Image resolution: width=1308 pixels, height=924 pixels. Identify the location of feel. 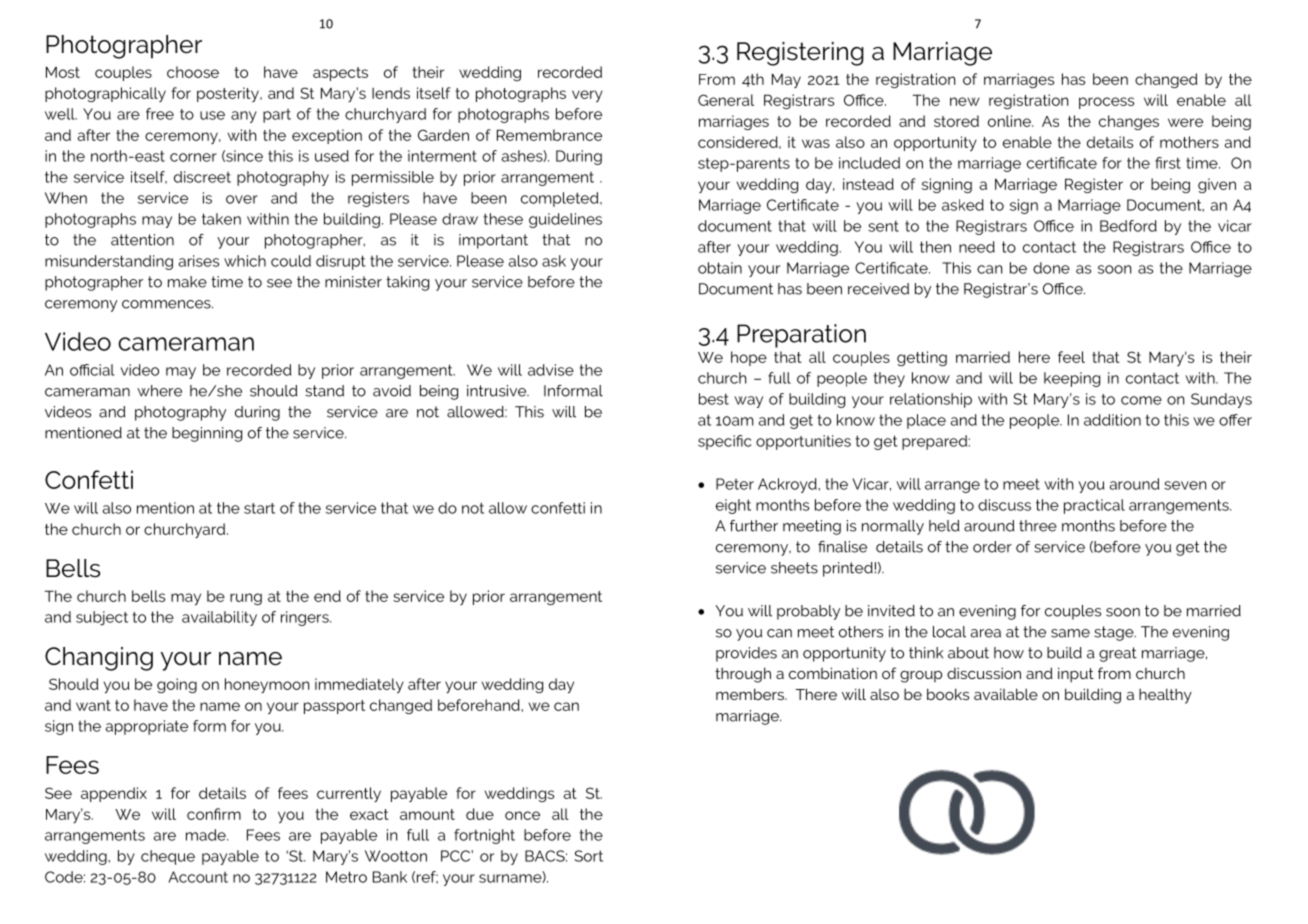
(1071, 357).
